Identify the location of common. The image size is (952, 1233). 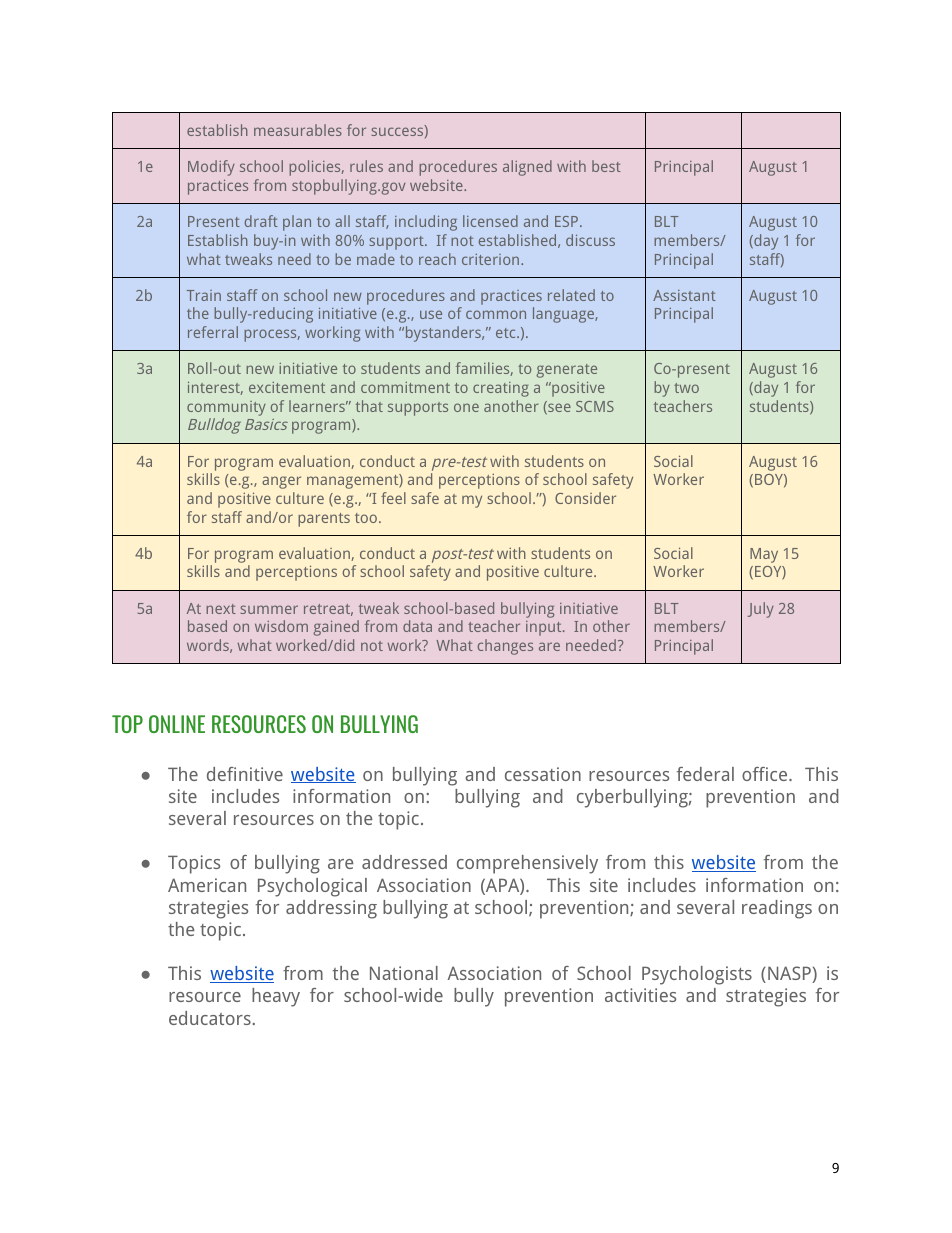
(496, 314).
